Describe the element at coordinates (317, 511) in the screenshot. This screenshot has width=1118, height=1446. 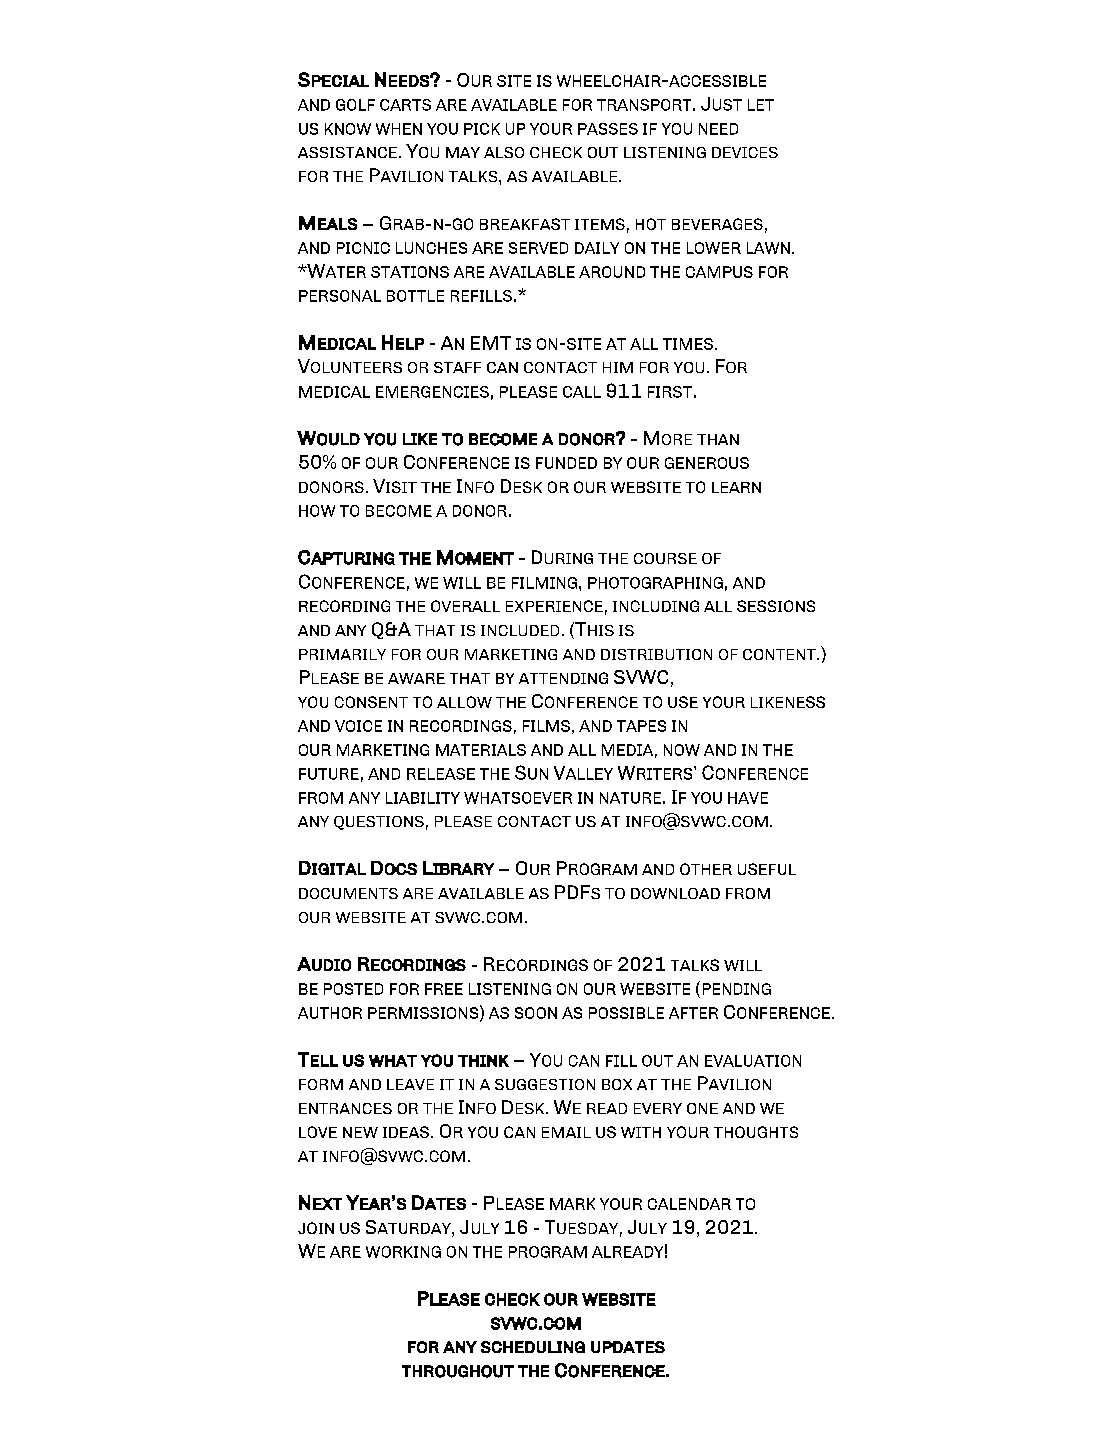
I see `HOW` at that location.
